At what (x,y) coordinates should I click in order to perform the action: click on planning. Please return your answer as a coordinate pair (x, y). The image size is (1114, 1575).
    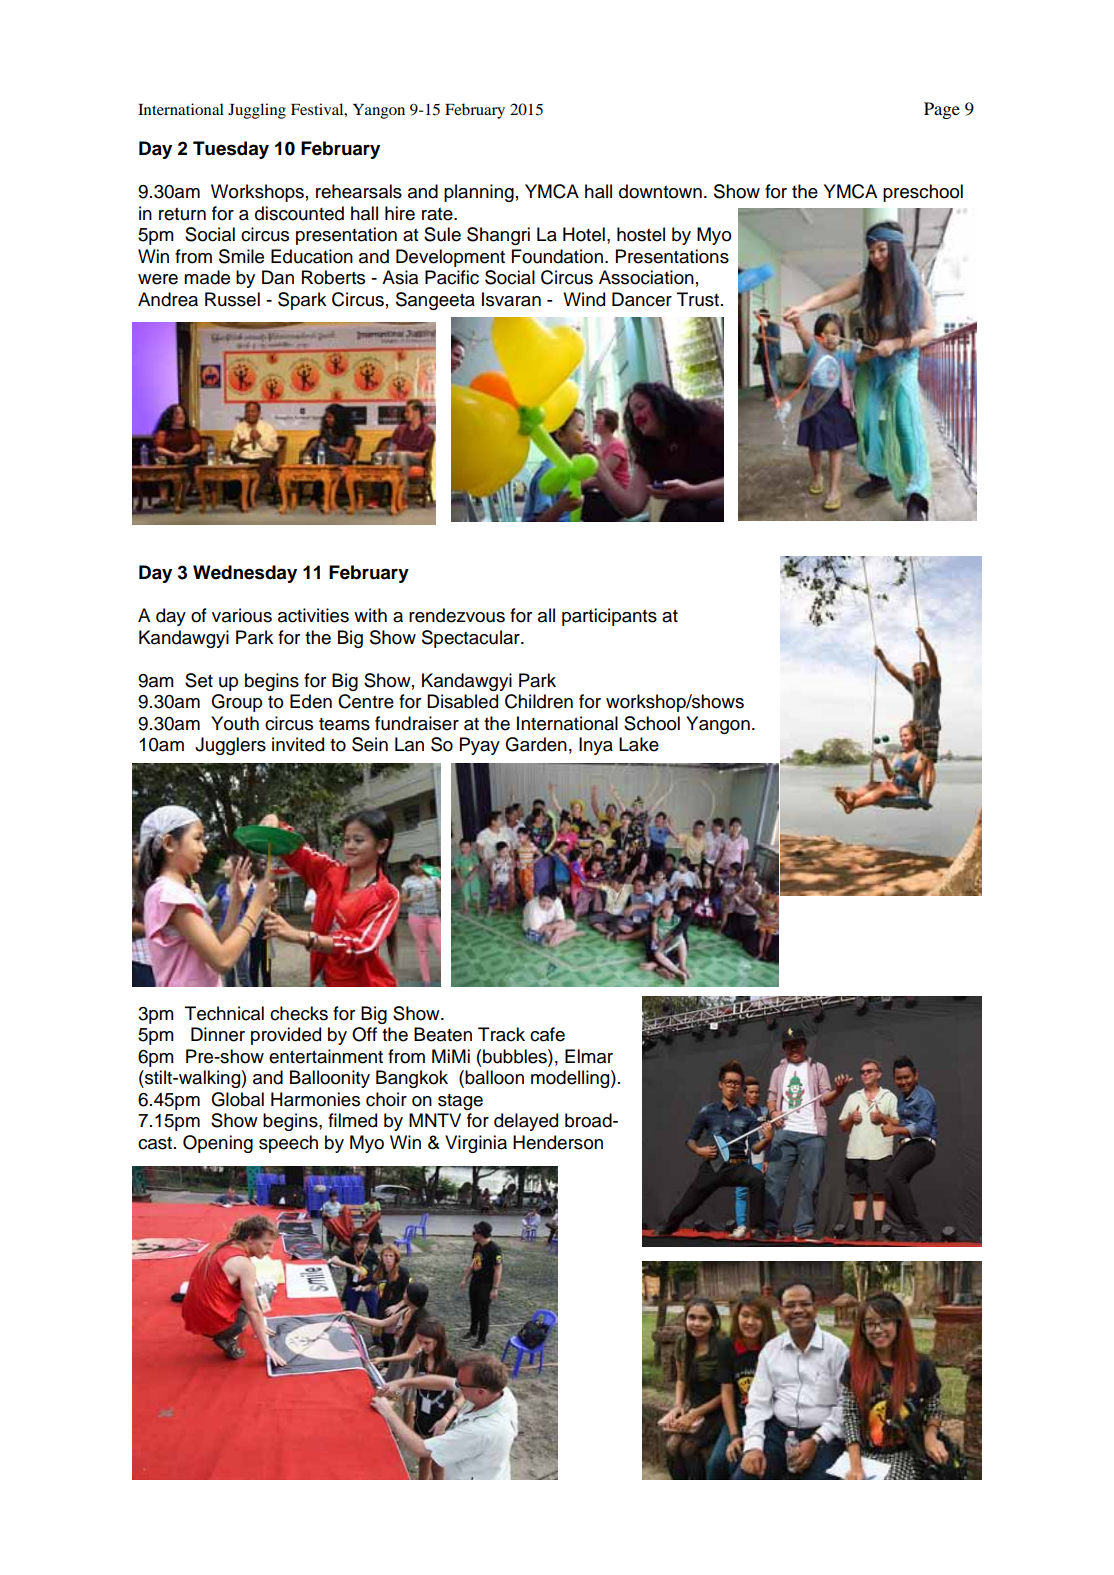
    Looking at the image, I should click on (479, 193).
